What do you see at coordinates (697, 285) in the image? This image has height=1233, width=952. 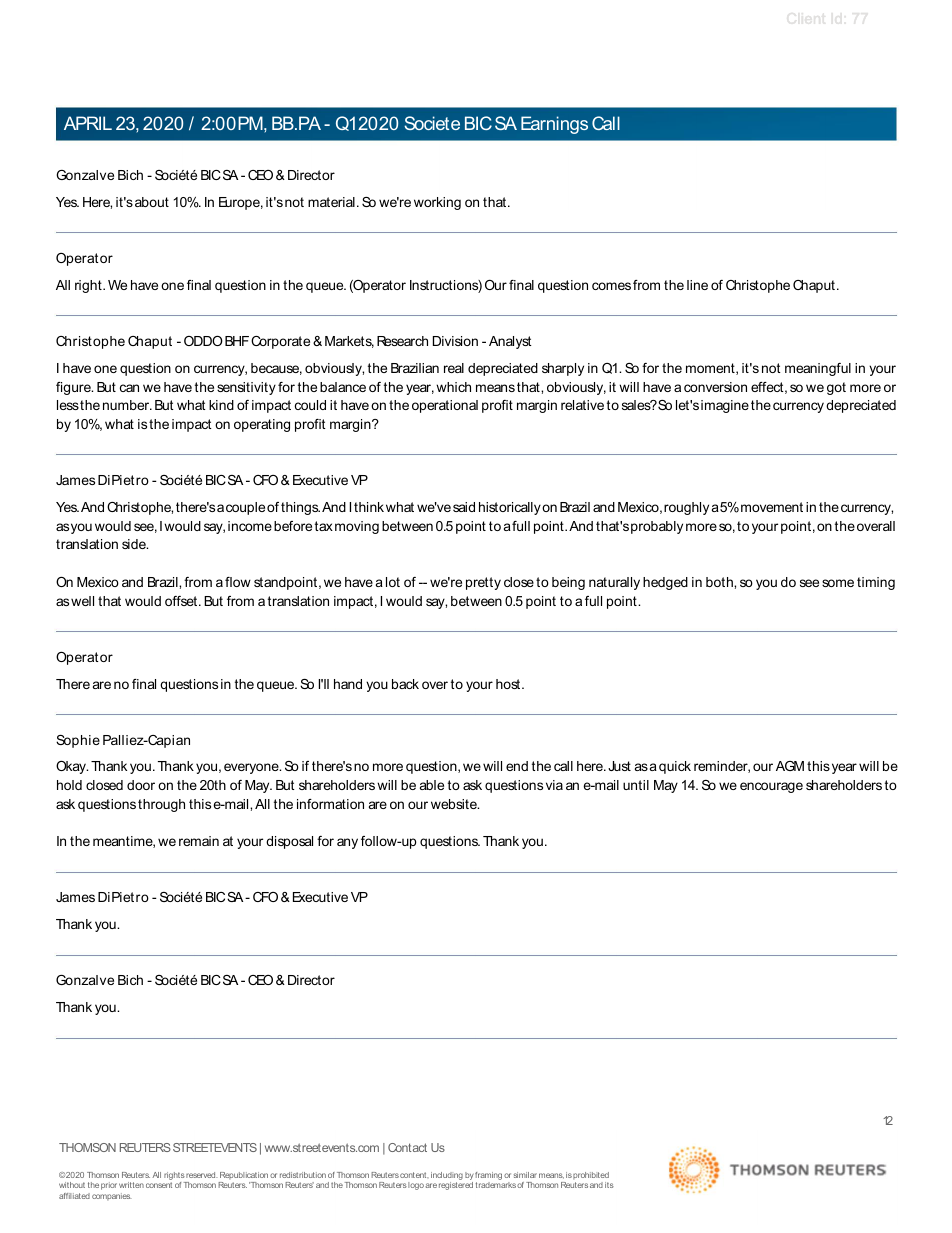 I see `line` at bounding box center [697, 285].
